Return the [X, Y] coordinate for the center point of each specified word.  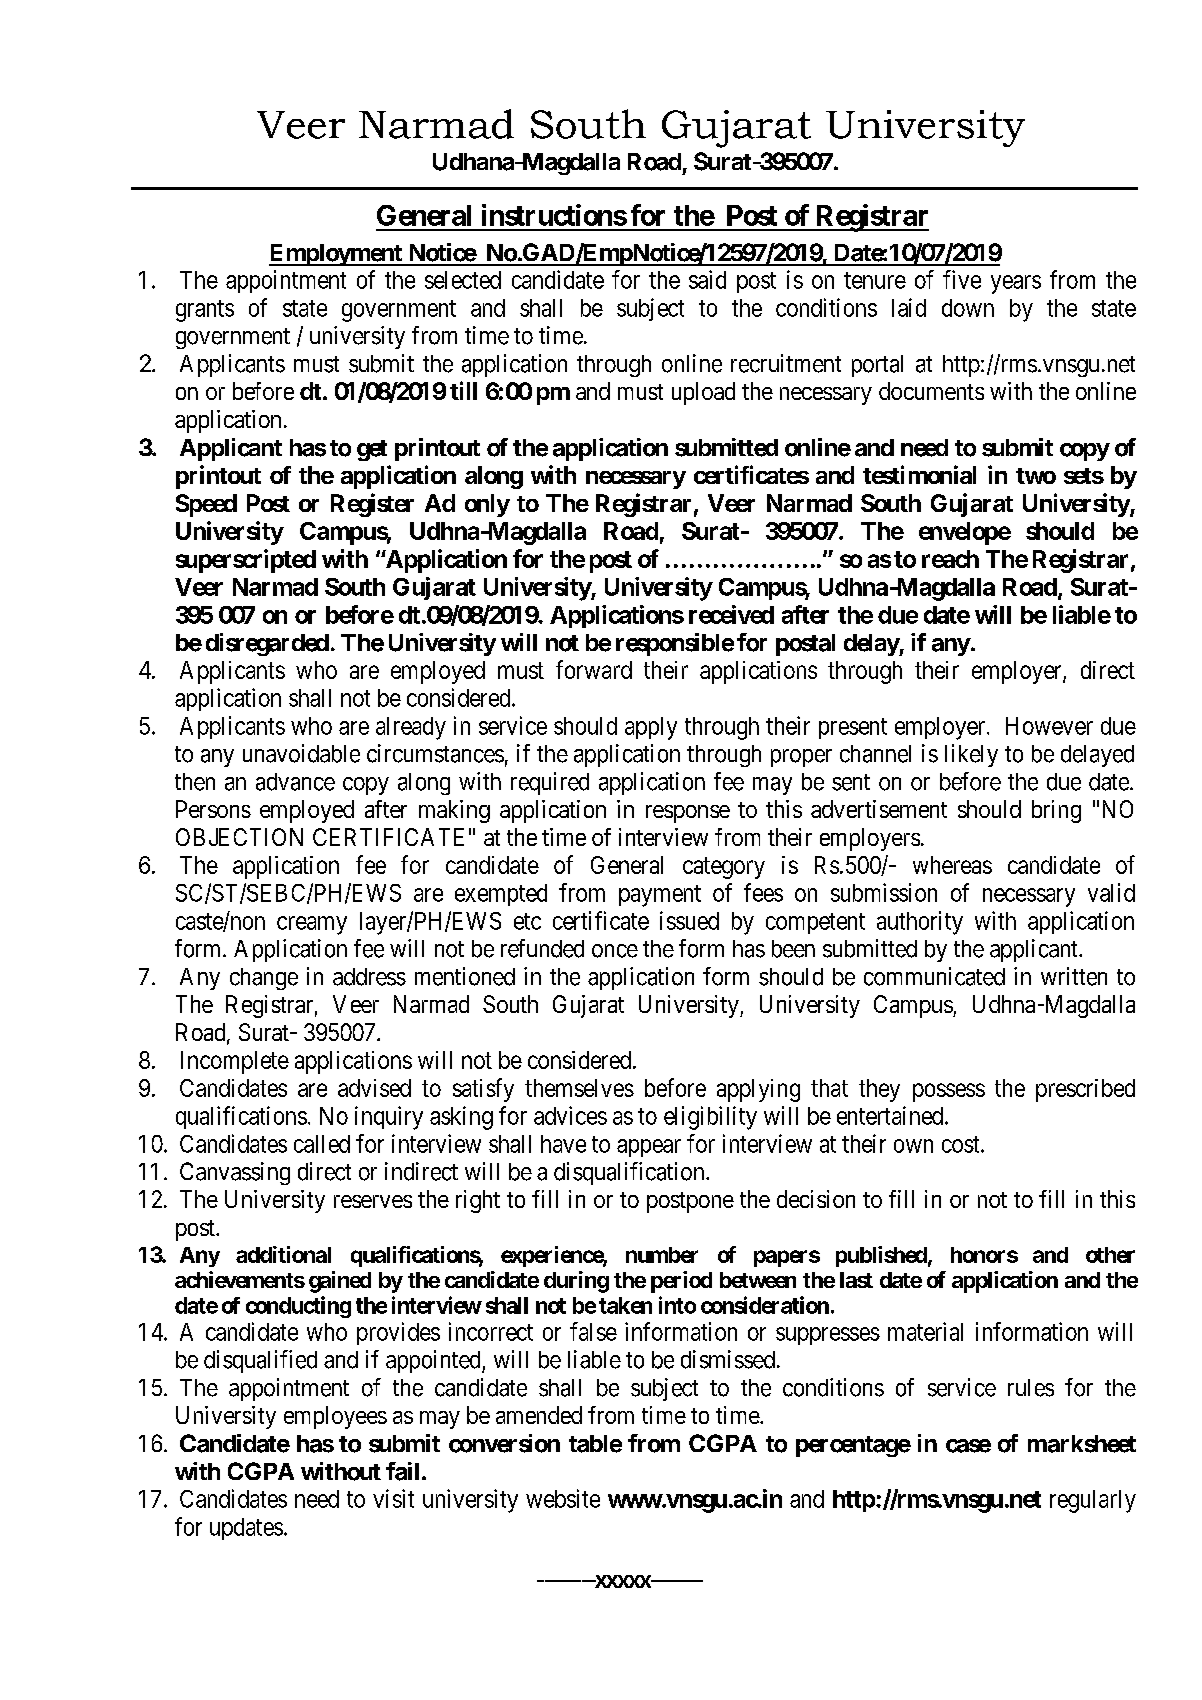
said [707, 279]
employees [335, 1417]
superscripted [246, 561]
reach [950, 559]
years [1016, 284]
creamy [312, 925]
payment [660, 896]
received [731, 614]
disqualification [630, 1173]
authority [920, 923]
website [563, 1498]
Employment [336, 255]
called [322, 1144]
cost [962, 1144]
